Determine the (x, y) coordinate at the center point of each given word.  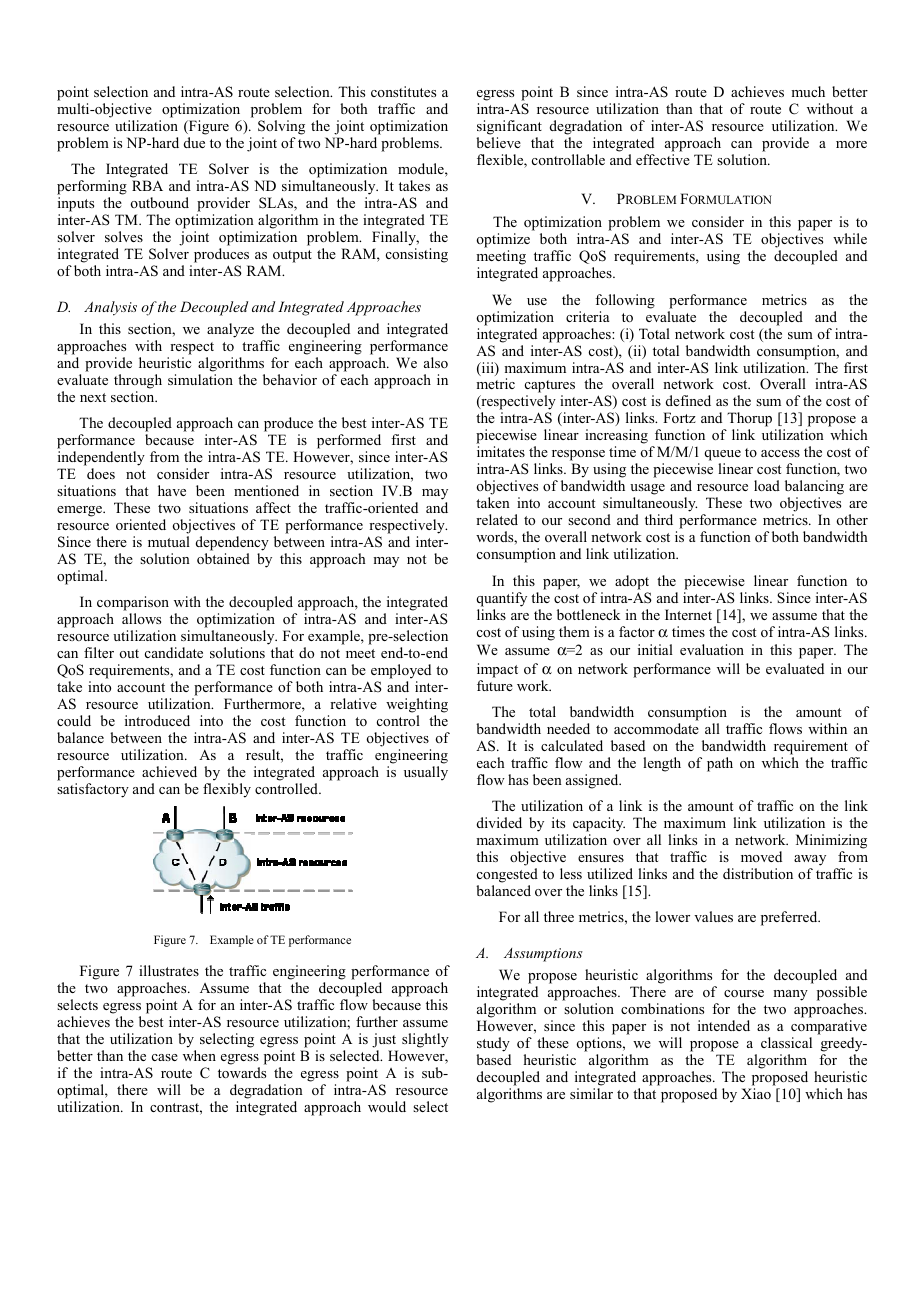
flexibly (227, 790)
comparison (133, 603)
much (808, 91)
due (194, 142)
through (138, 381)
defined (688, 400)
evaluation (712, 649)
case (165, 1057)
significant (509, 127)
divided (499, 822)
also (436, 362)
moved (761, 856)
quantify (501, 599)
